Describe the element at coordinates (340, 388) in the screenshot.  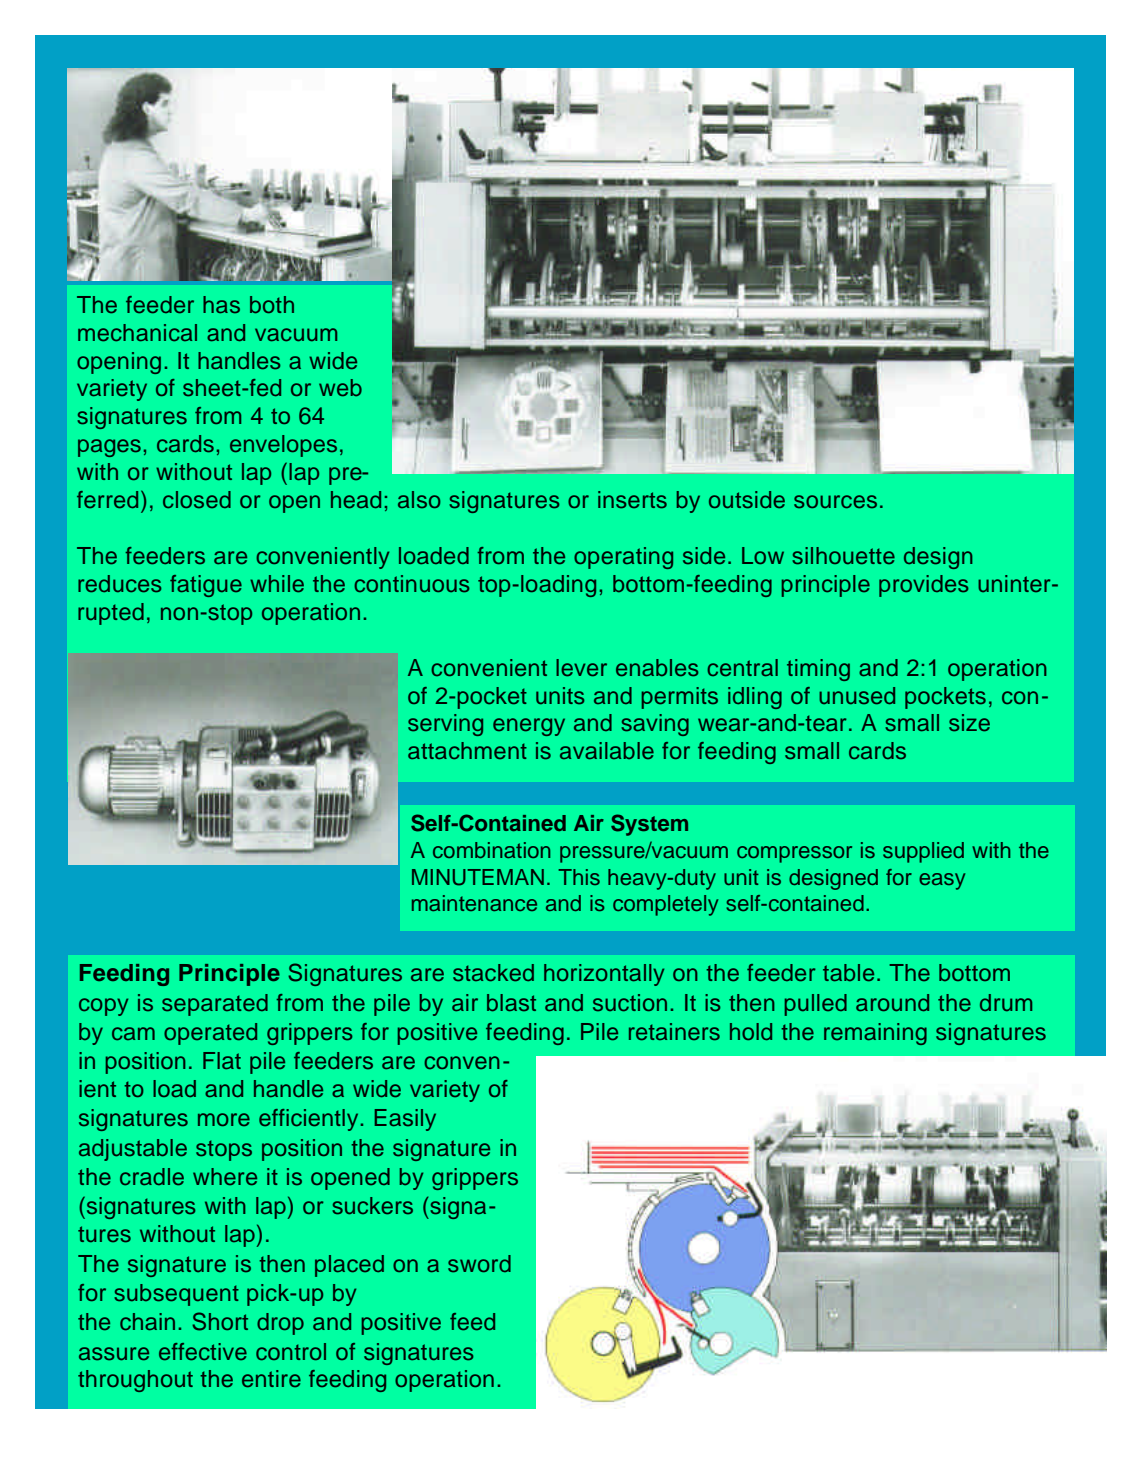
I see `web` at that location.
